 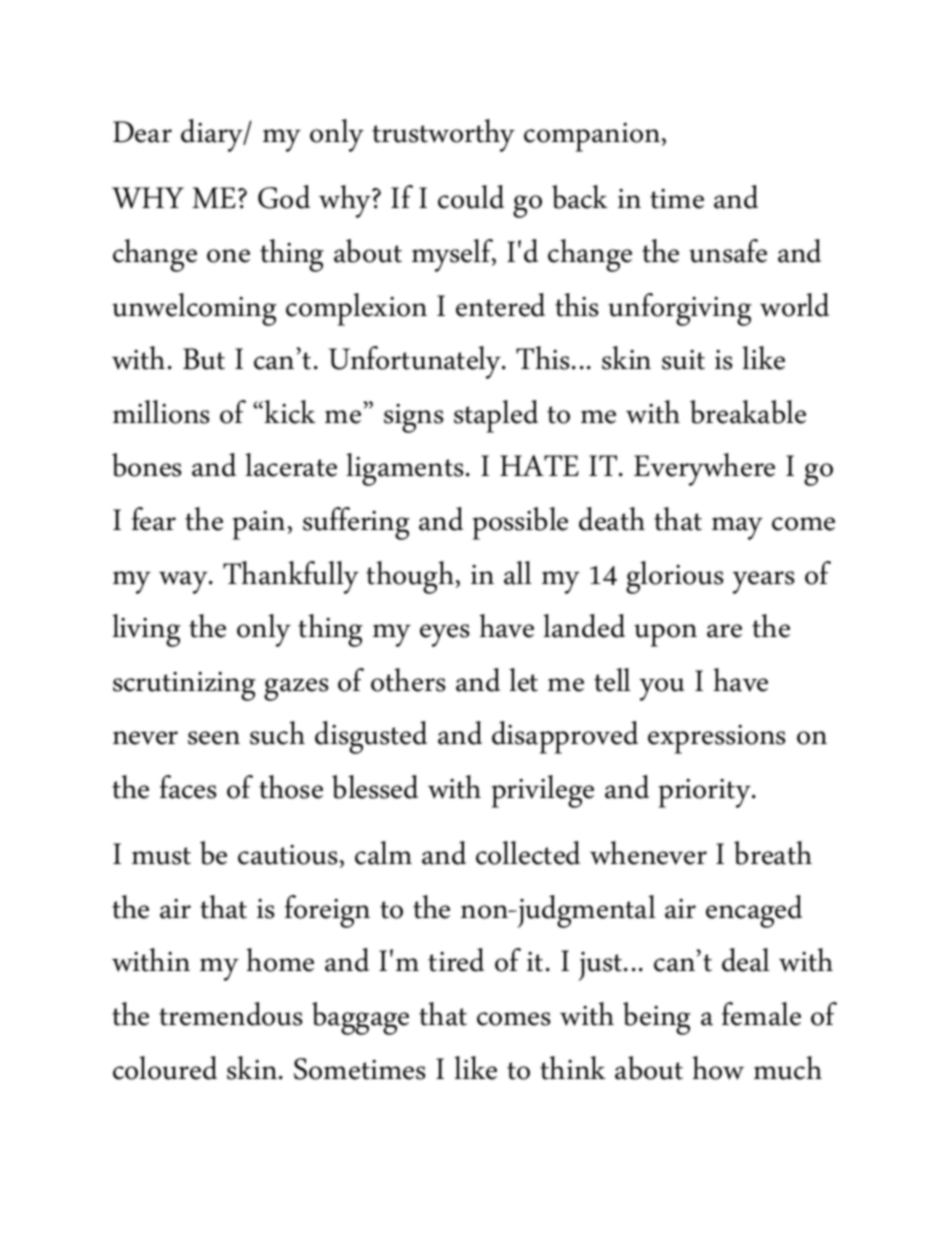 What do you see at coordinates (213, 135) in the screenshot?
I see `diary` at bounding box center [213, 135].
